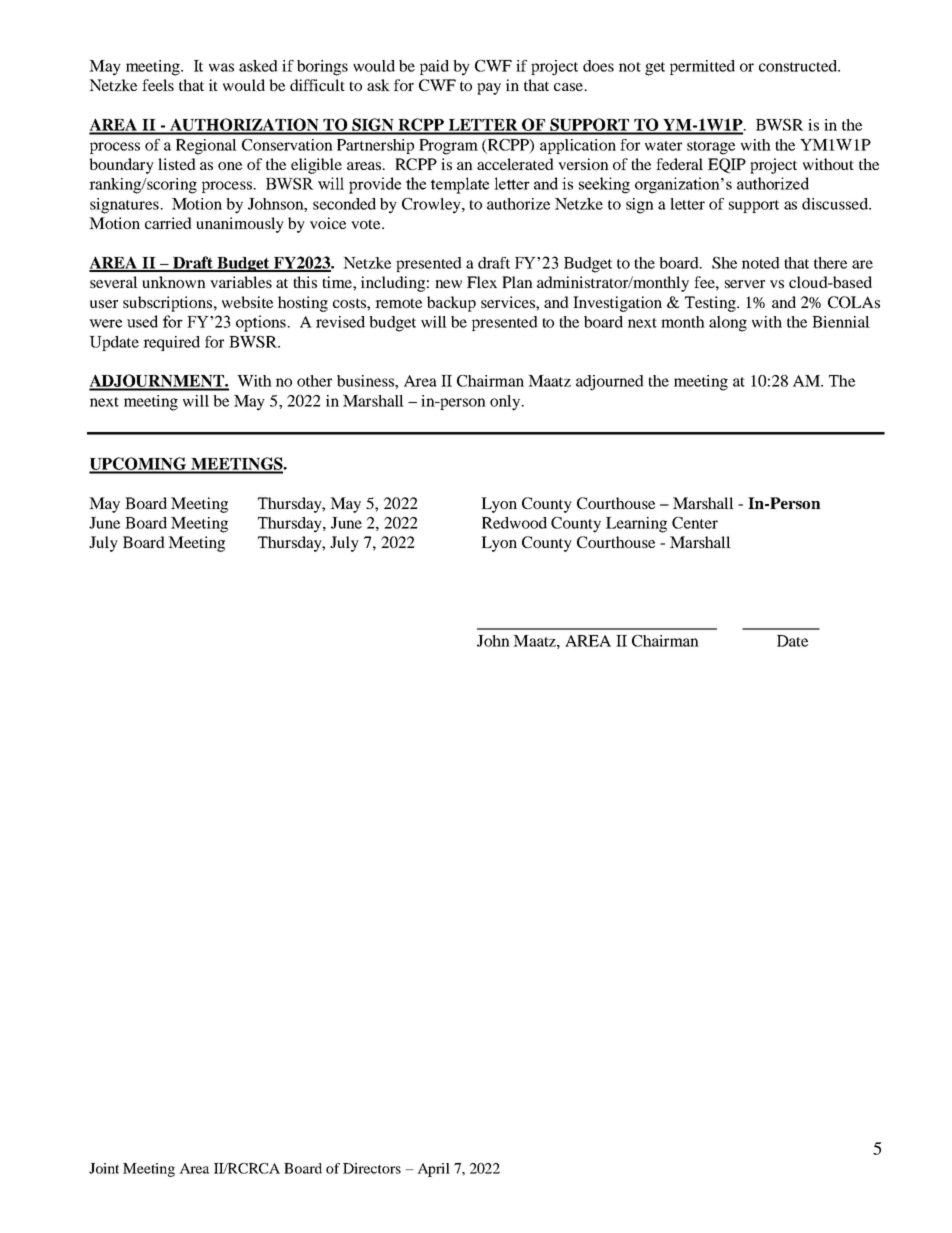 The image size is (952, 1233). I want to click on Redwood, so click(514, 523).
